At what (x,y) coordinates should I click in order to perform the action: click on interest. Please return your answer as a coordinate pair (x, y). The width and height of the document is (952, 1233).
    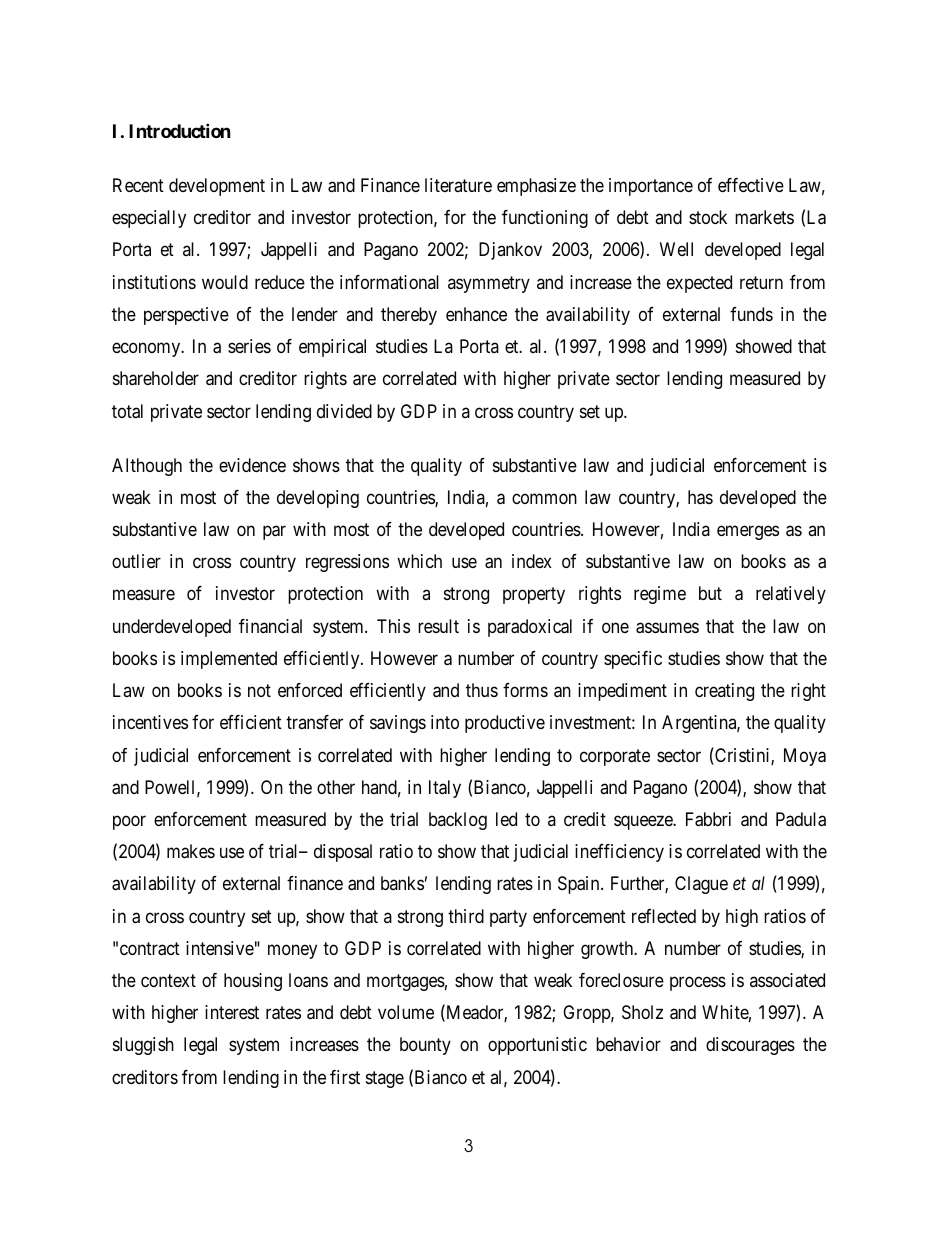
    Looking at the image, I should click on (232, 1012).
